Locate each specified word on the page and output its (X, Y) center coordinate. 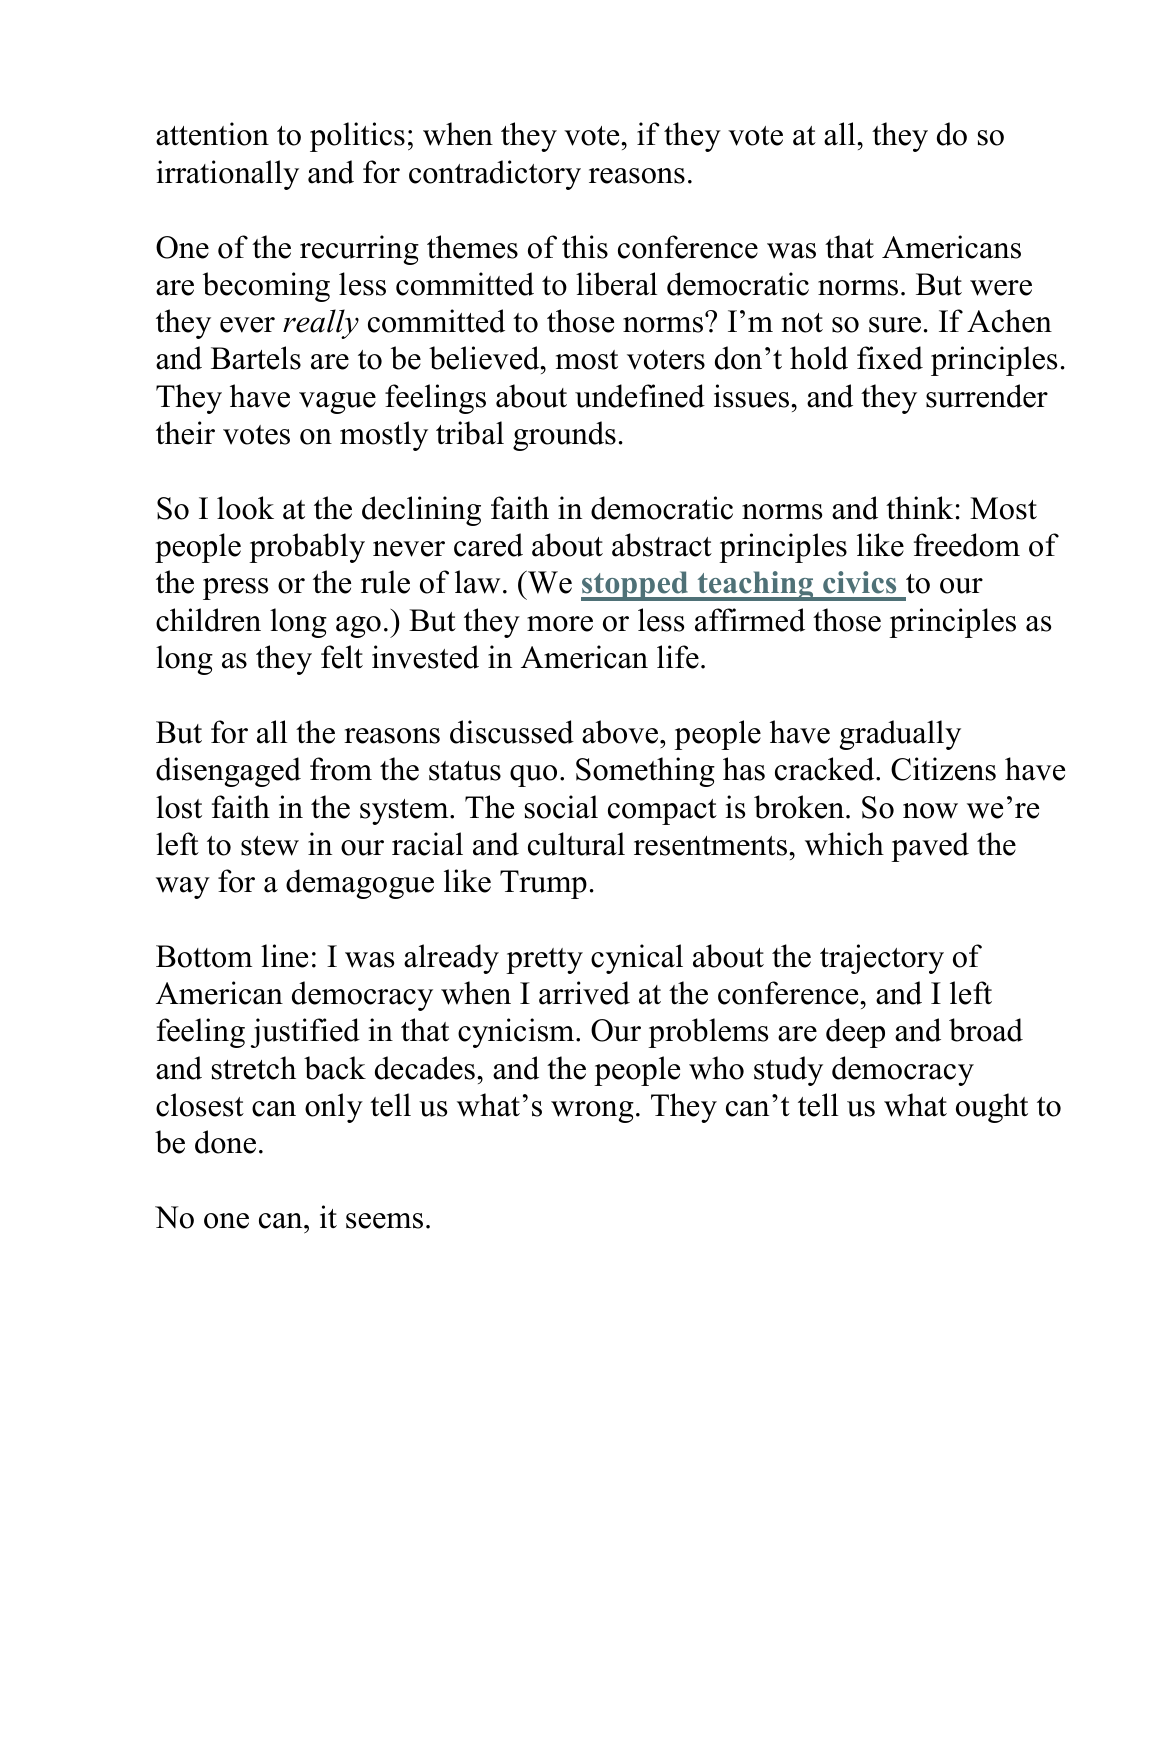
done (225, 1142)
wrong (592, 1112)
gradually (900, 735)
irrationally (228, 175)
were (1001, 288)
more (560, 624)
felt (342, 657)
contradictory (495, 175)
